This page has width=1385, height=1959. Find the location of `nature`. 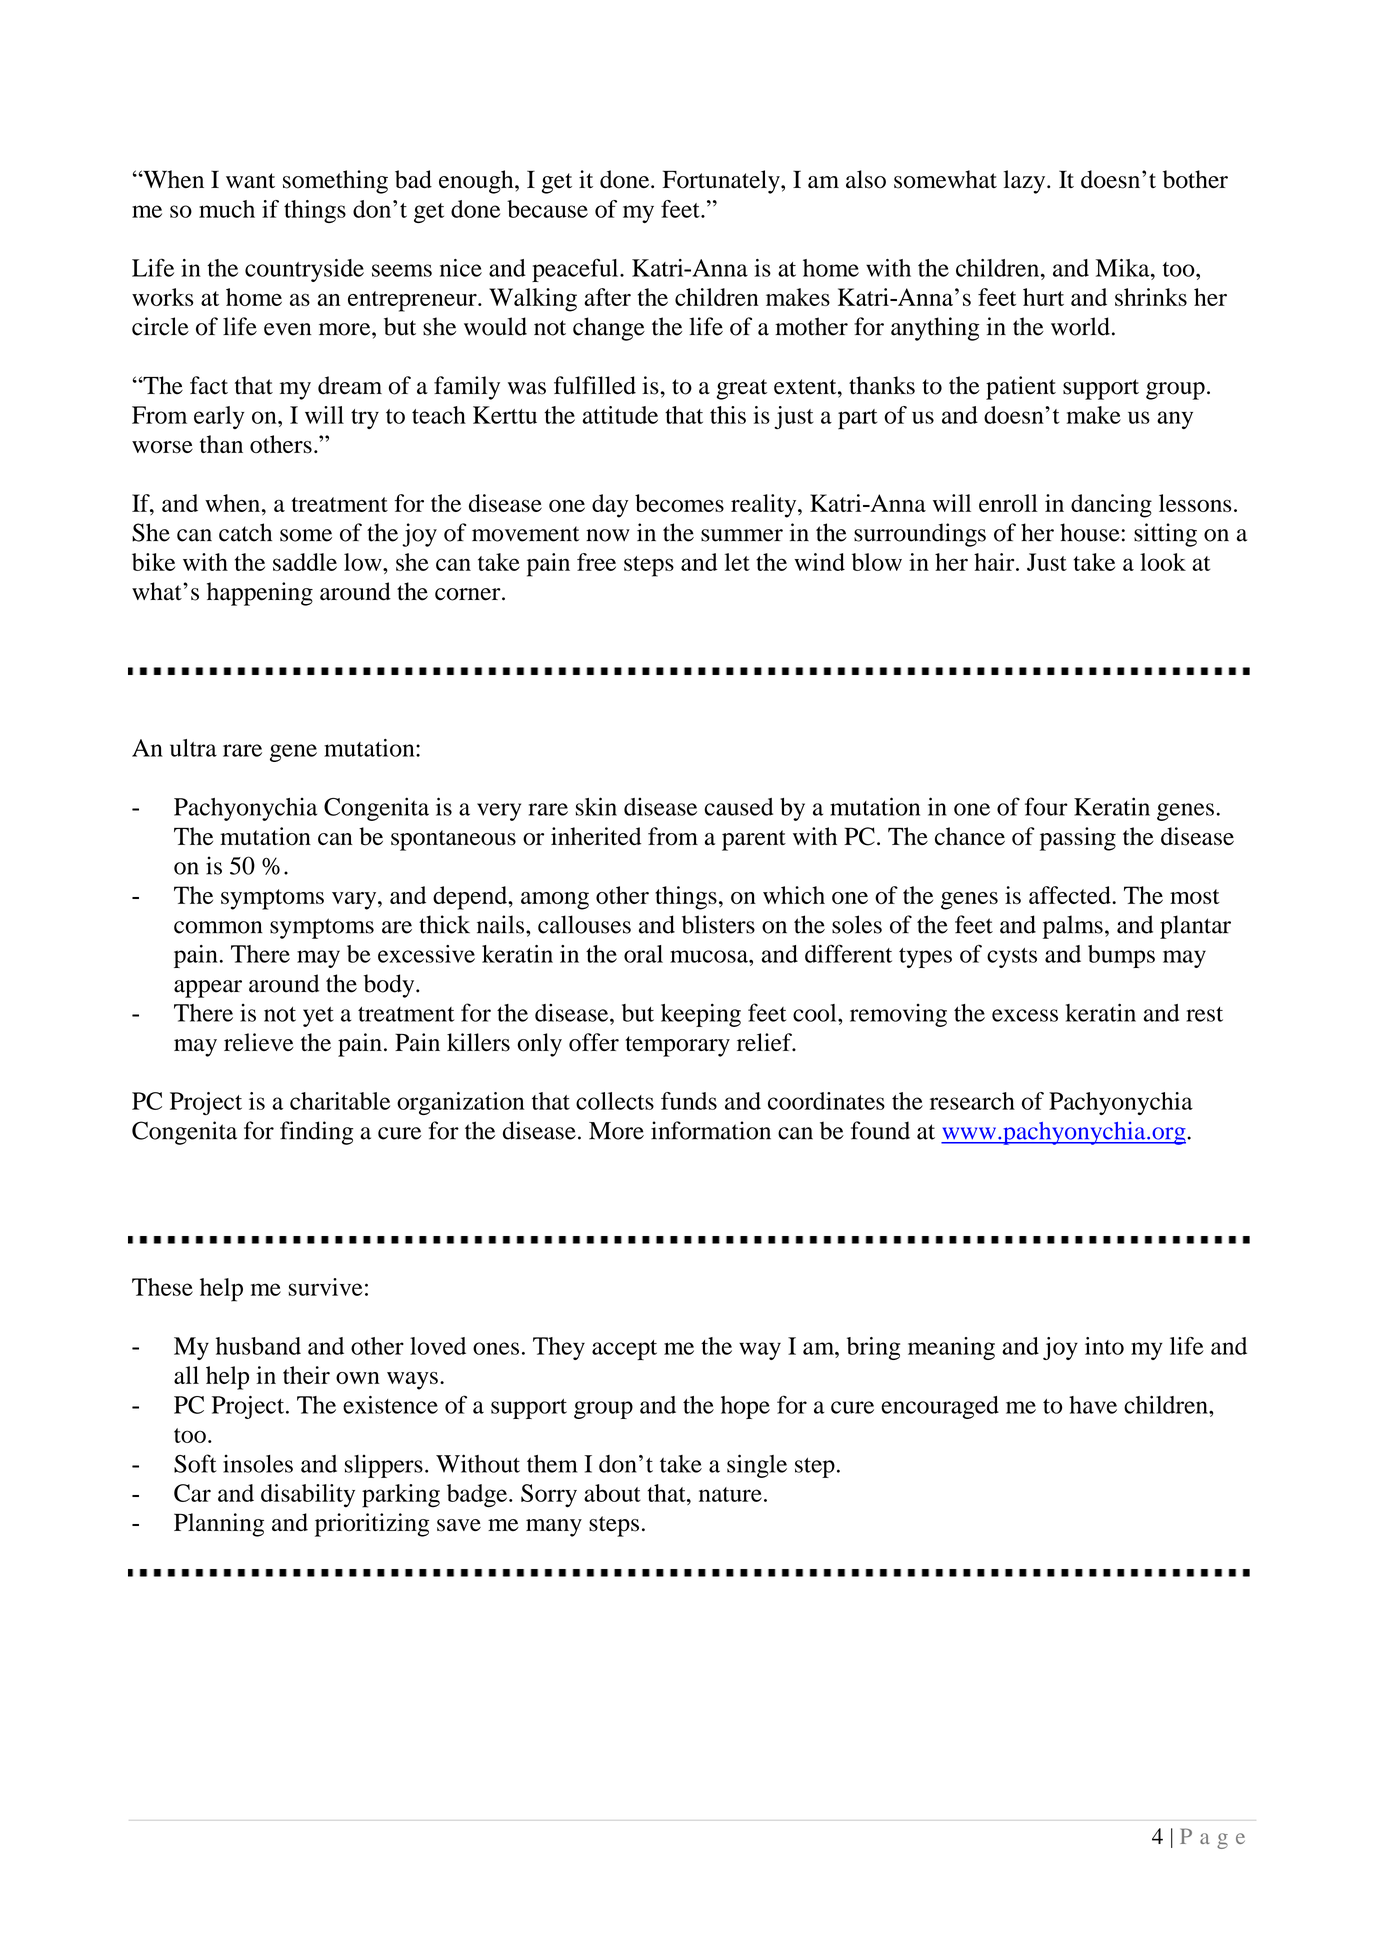

nature is located at coordinates (730, 1494).
